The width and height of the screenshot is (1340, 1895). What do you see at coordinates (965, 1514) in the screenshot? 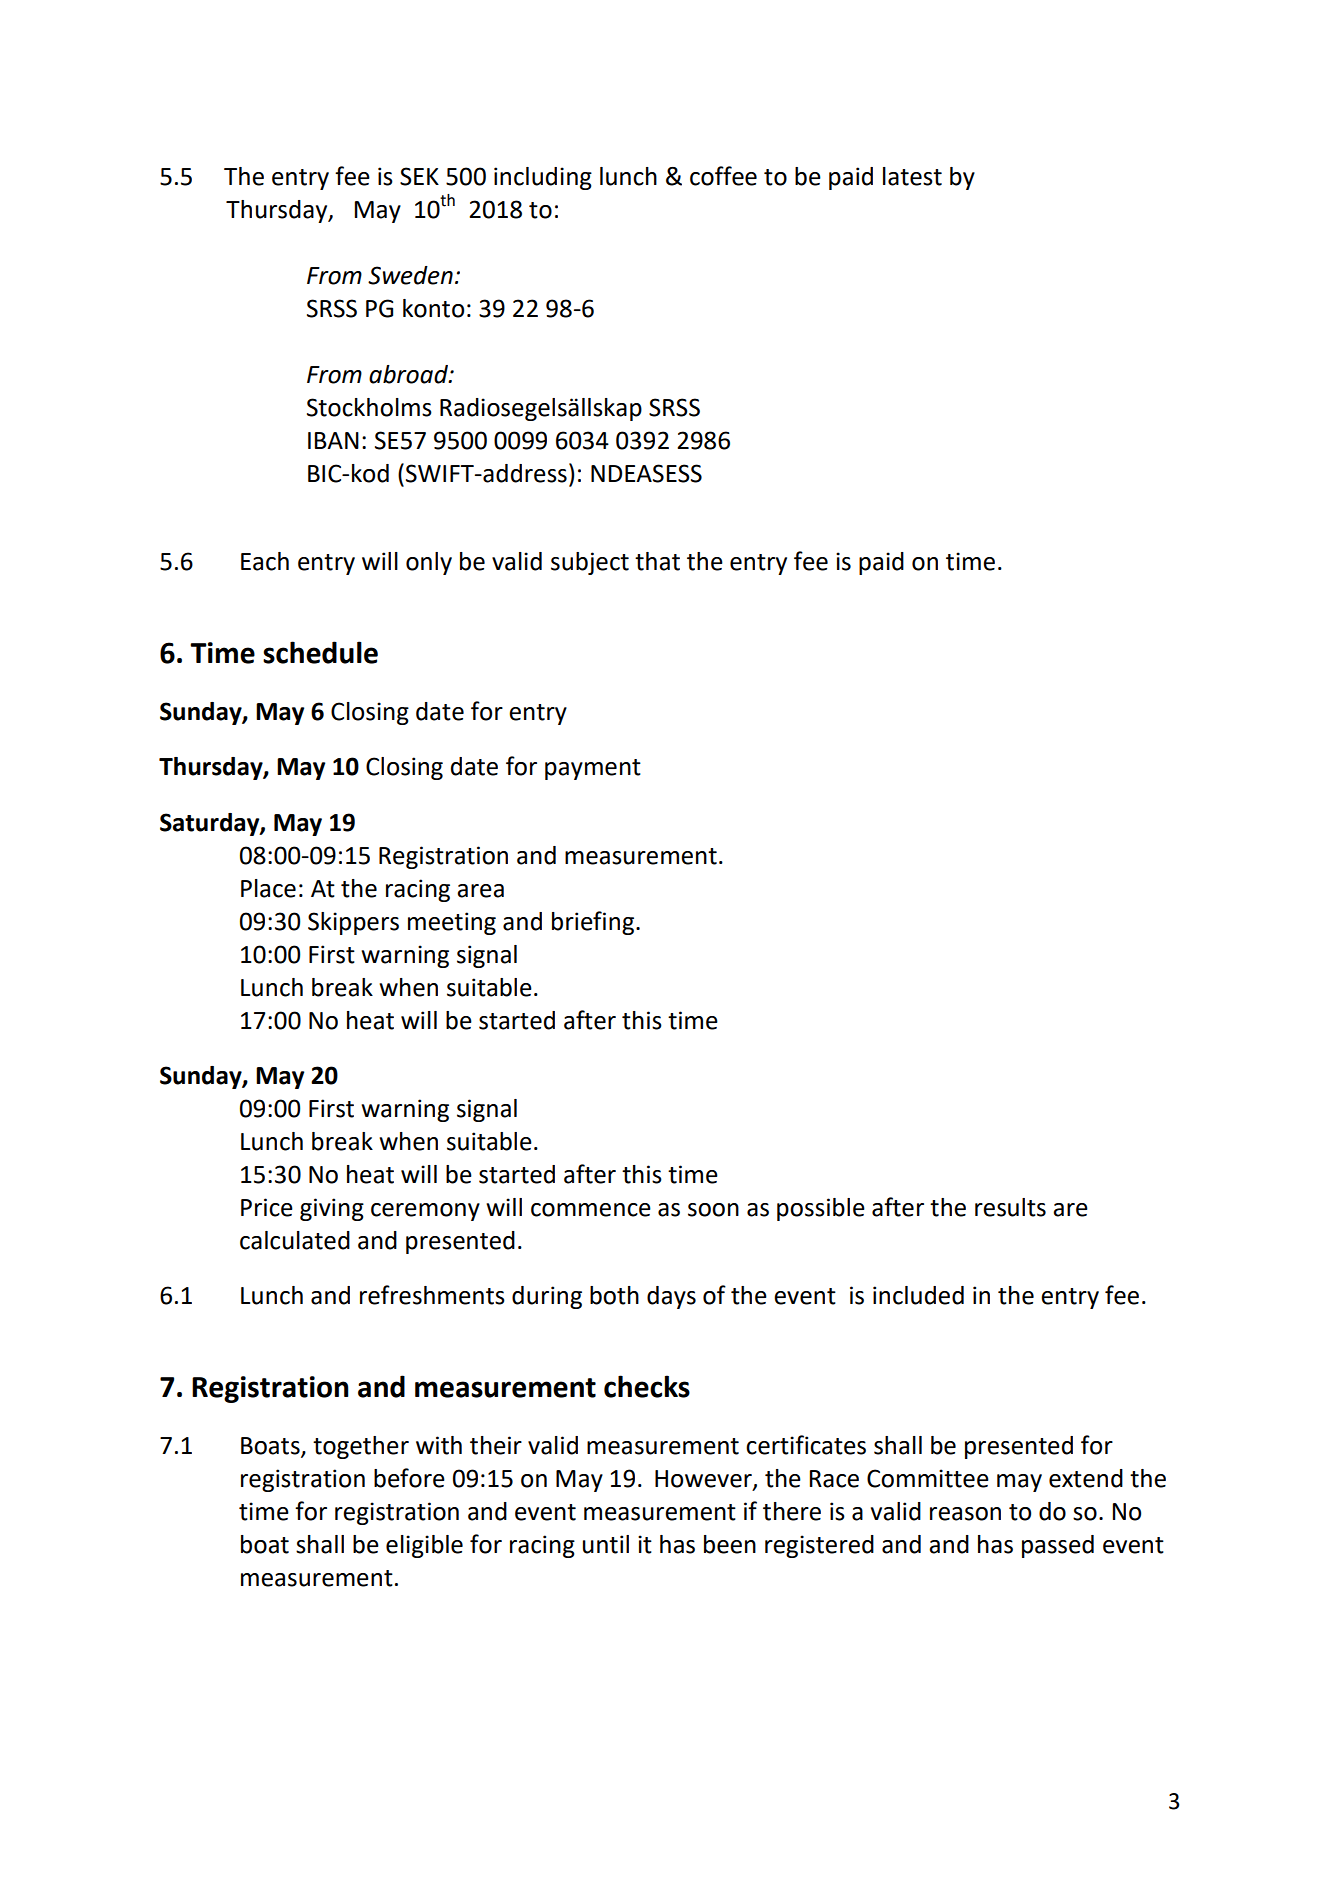
I see `reason` at bounding box center [965, 1514].
